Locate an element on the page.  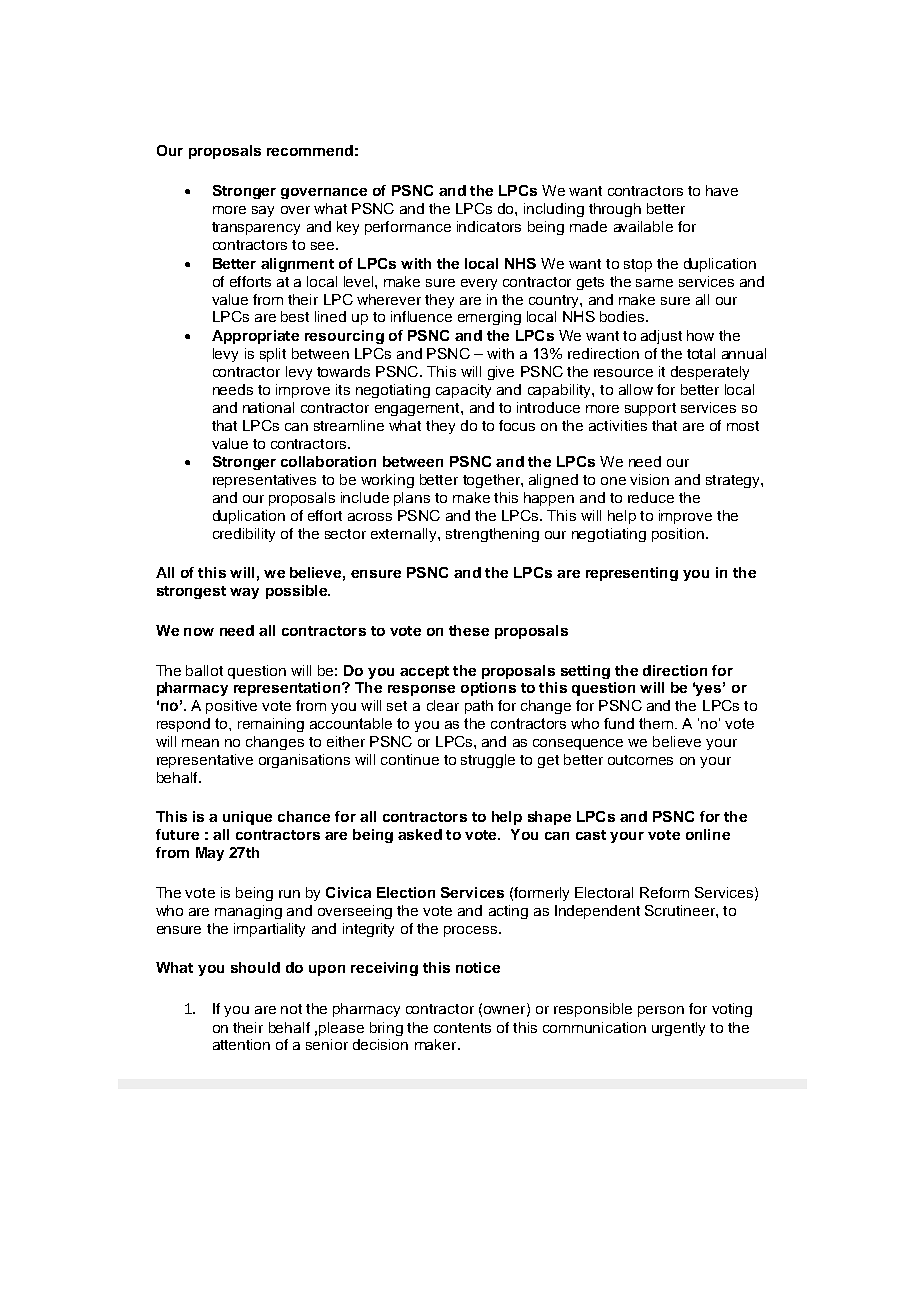
position is located at coordinates (678, 535).
